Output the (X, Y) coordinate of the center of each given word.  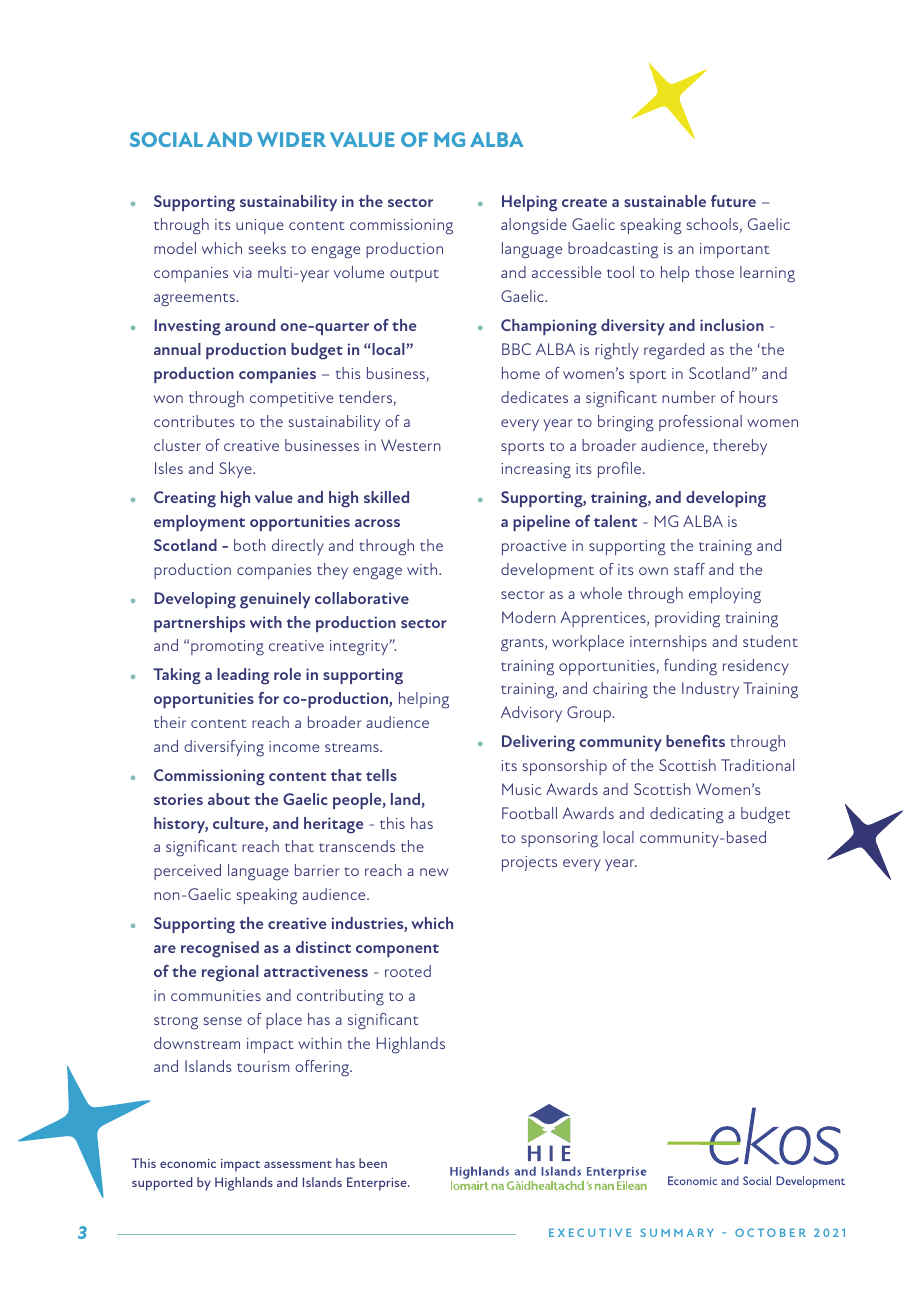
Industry (710, 690)
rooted (408, 971)
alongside (534, 226)
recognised (220, 949)
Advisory (531, 714)
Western (411, 445)
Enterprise (378, 1184)
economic (188, 1163)
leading (243, 676)
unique (260, 226)
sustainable (665, 201)
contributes (194, 421)
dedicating (687, 815)
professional (700, 423)
